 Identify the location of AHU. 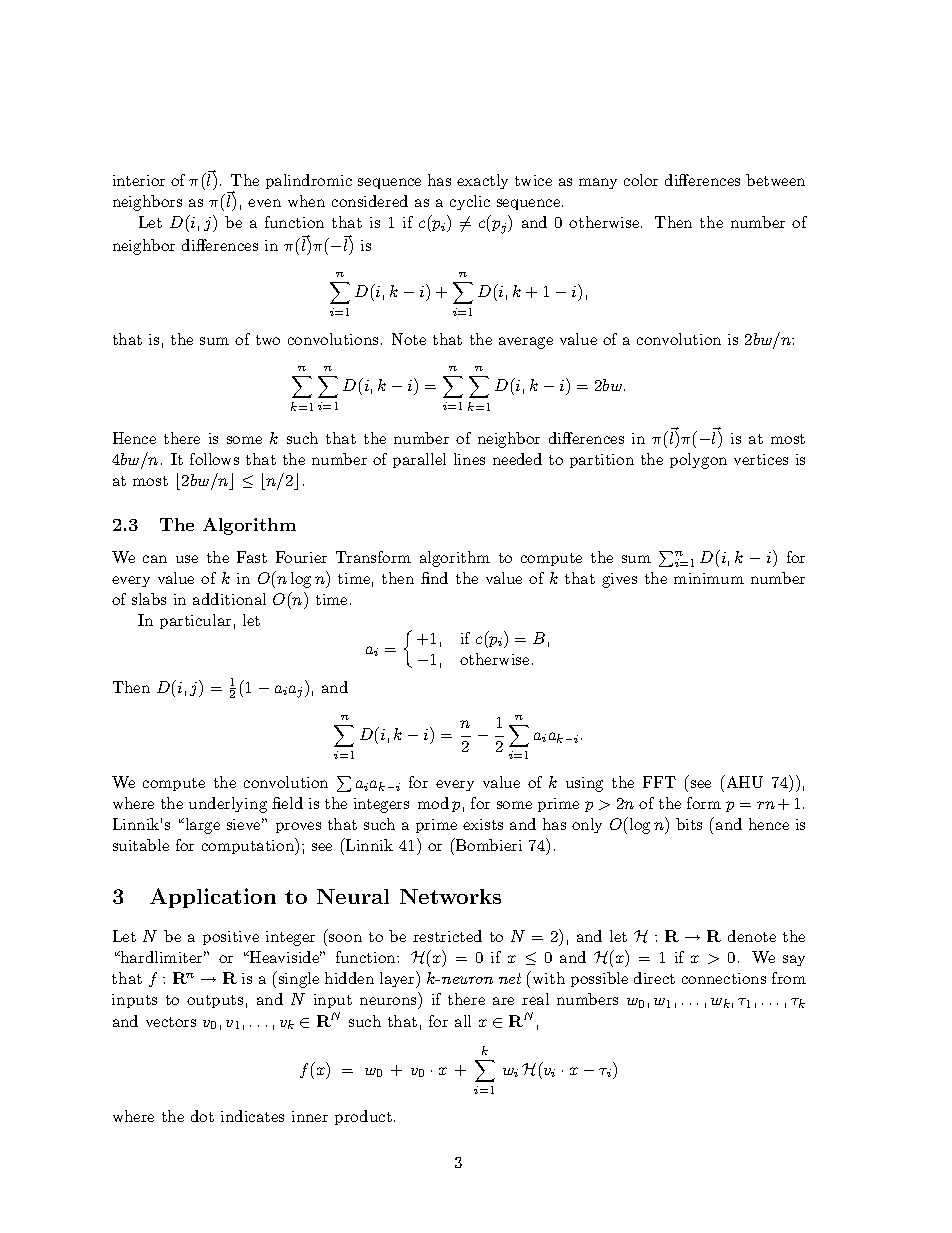
(743, 781).
